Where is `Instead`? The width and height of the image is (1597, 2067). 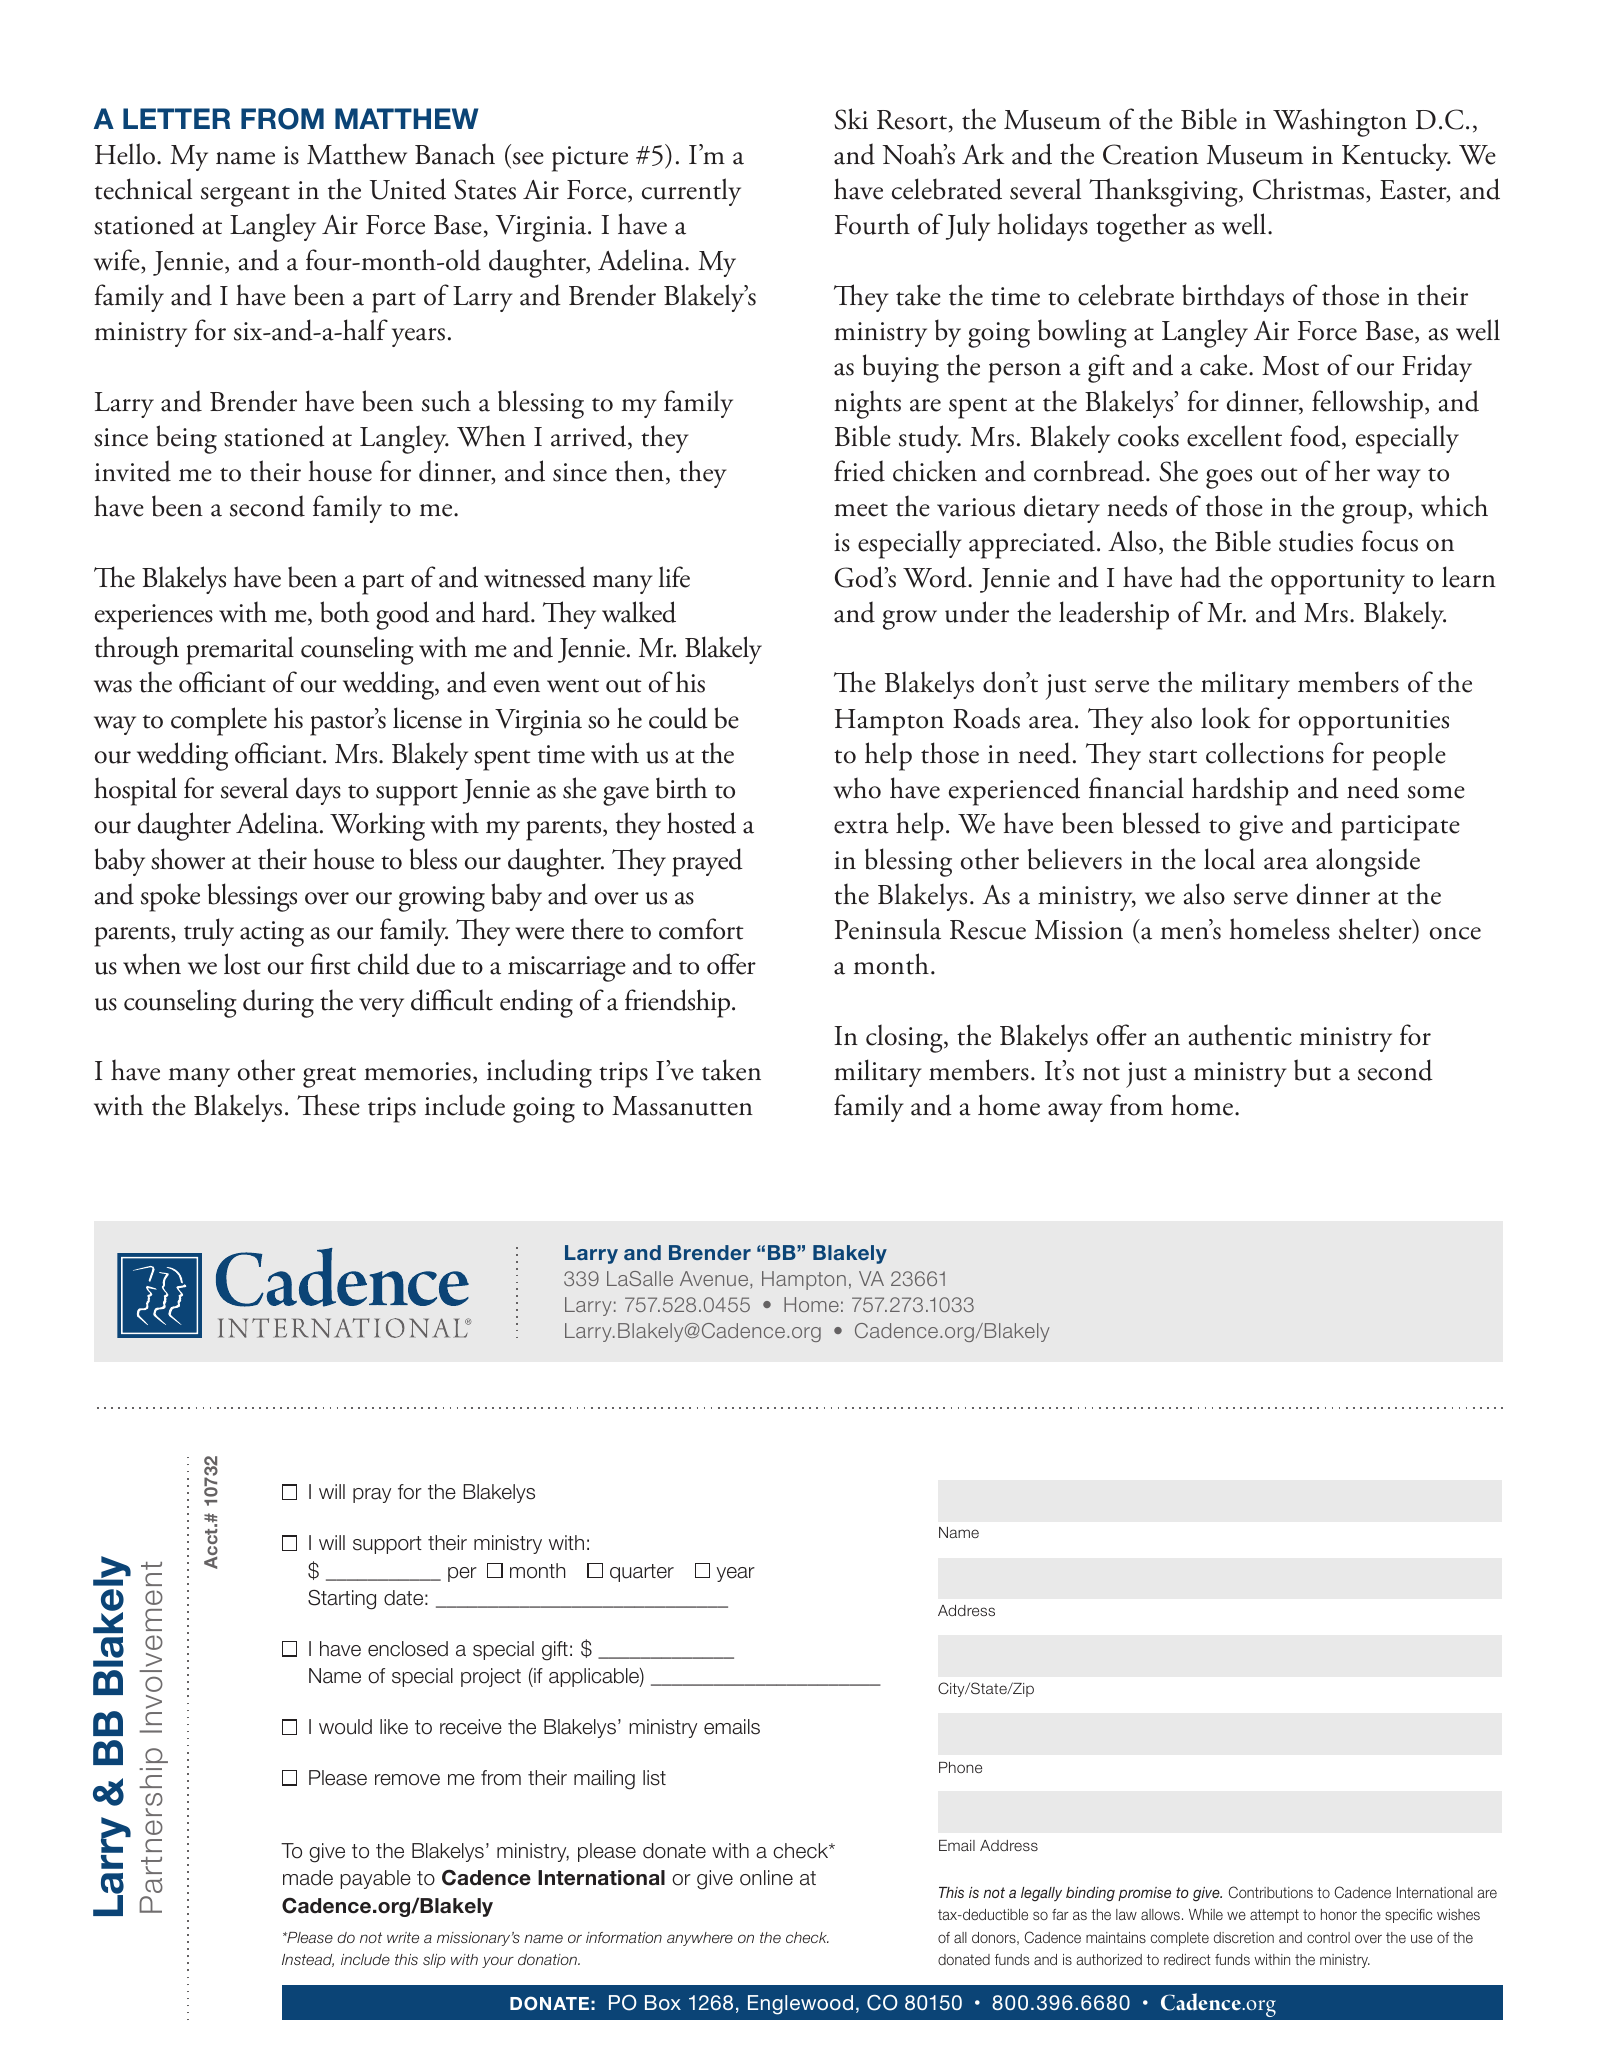 Instead is located at coordinates (308, 1960).
